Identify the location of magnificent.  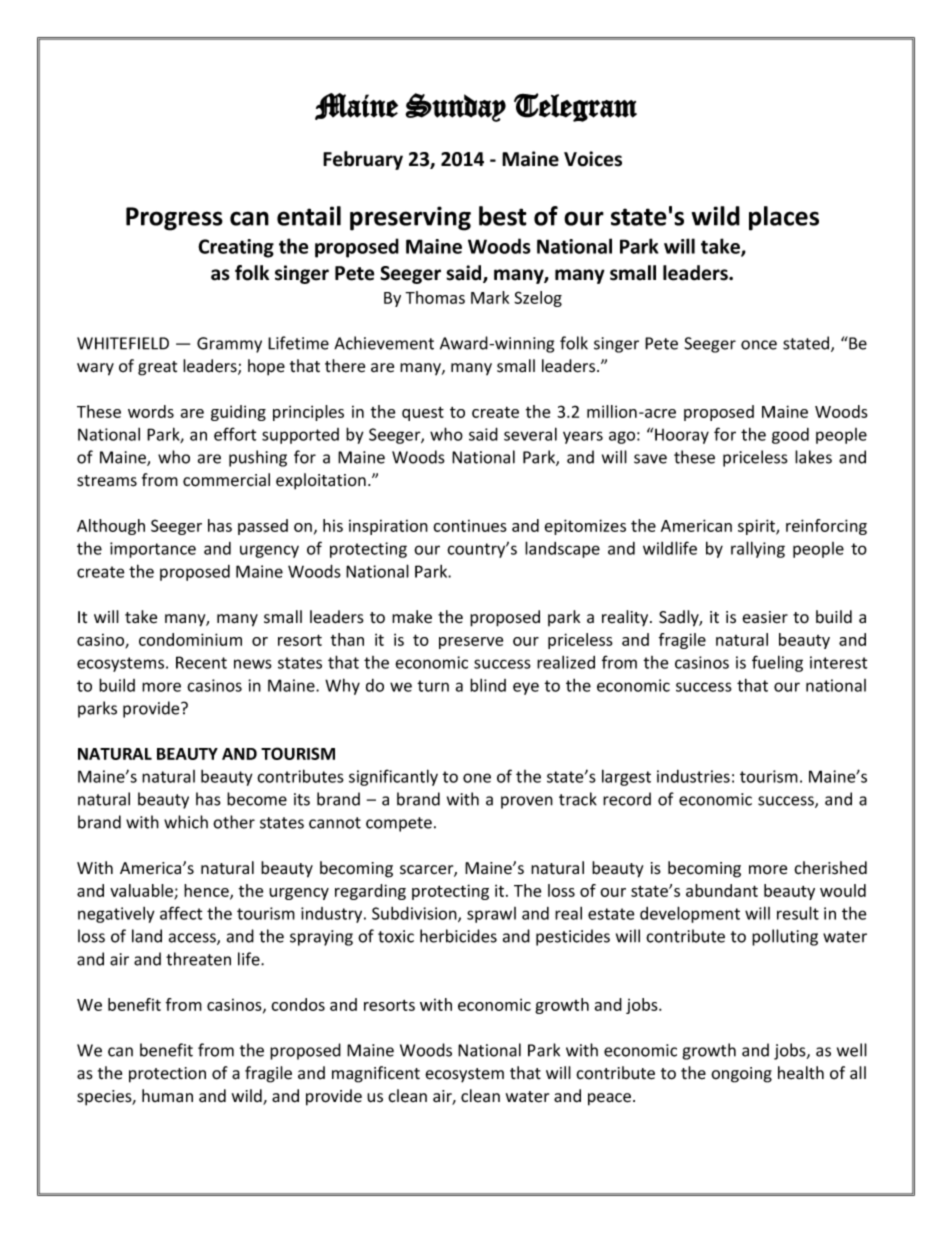
(376, 1074).
